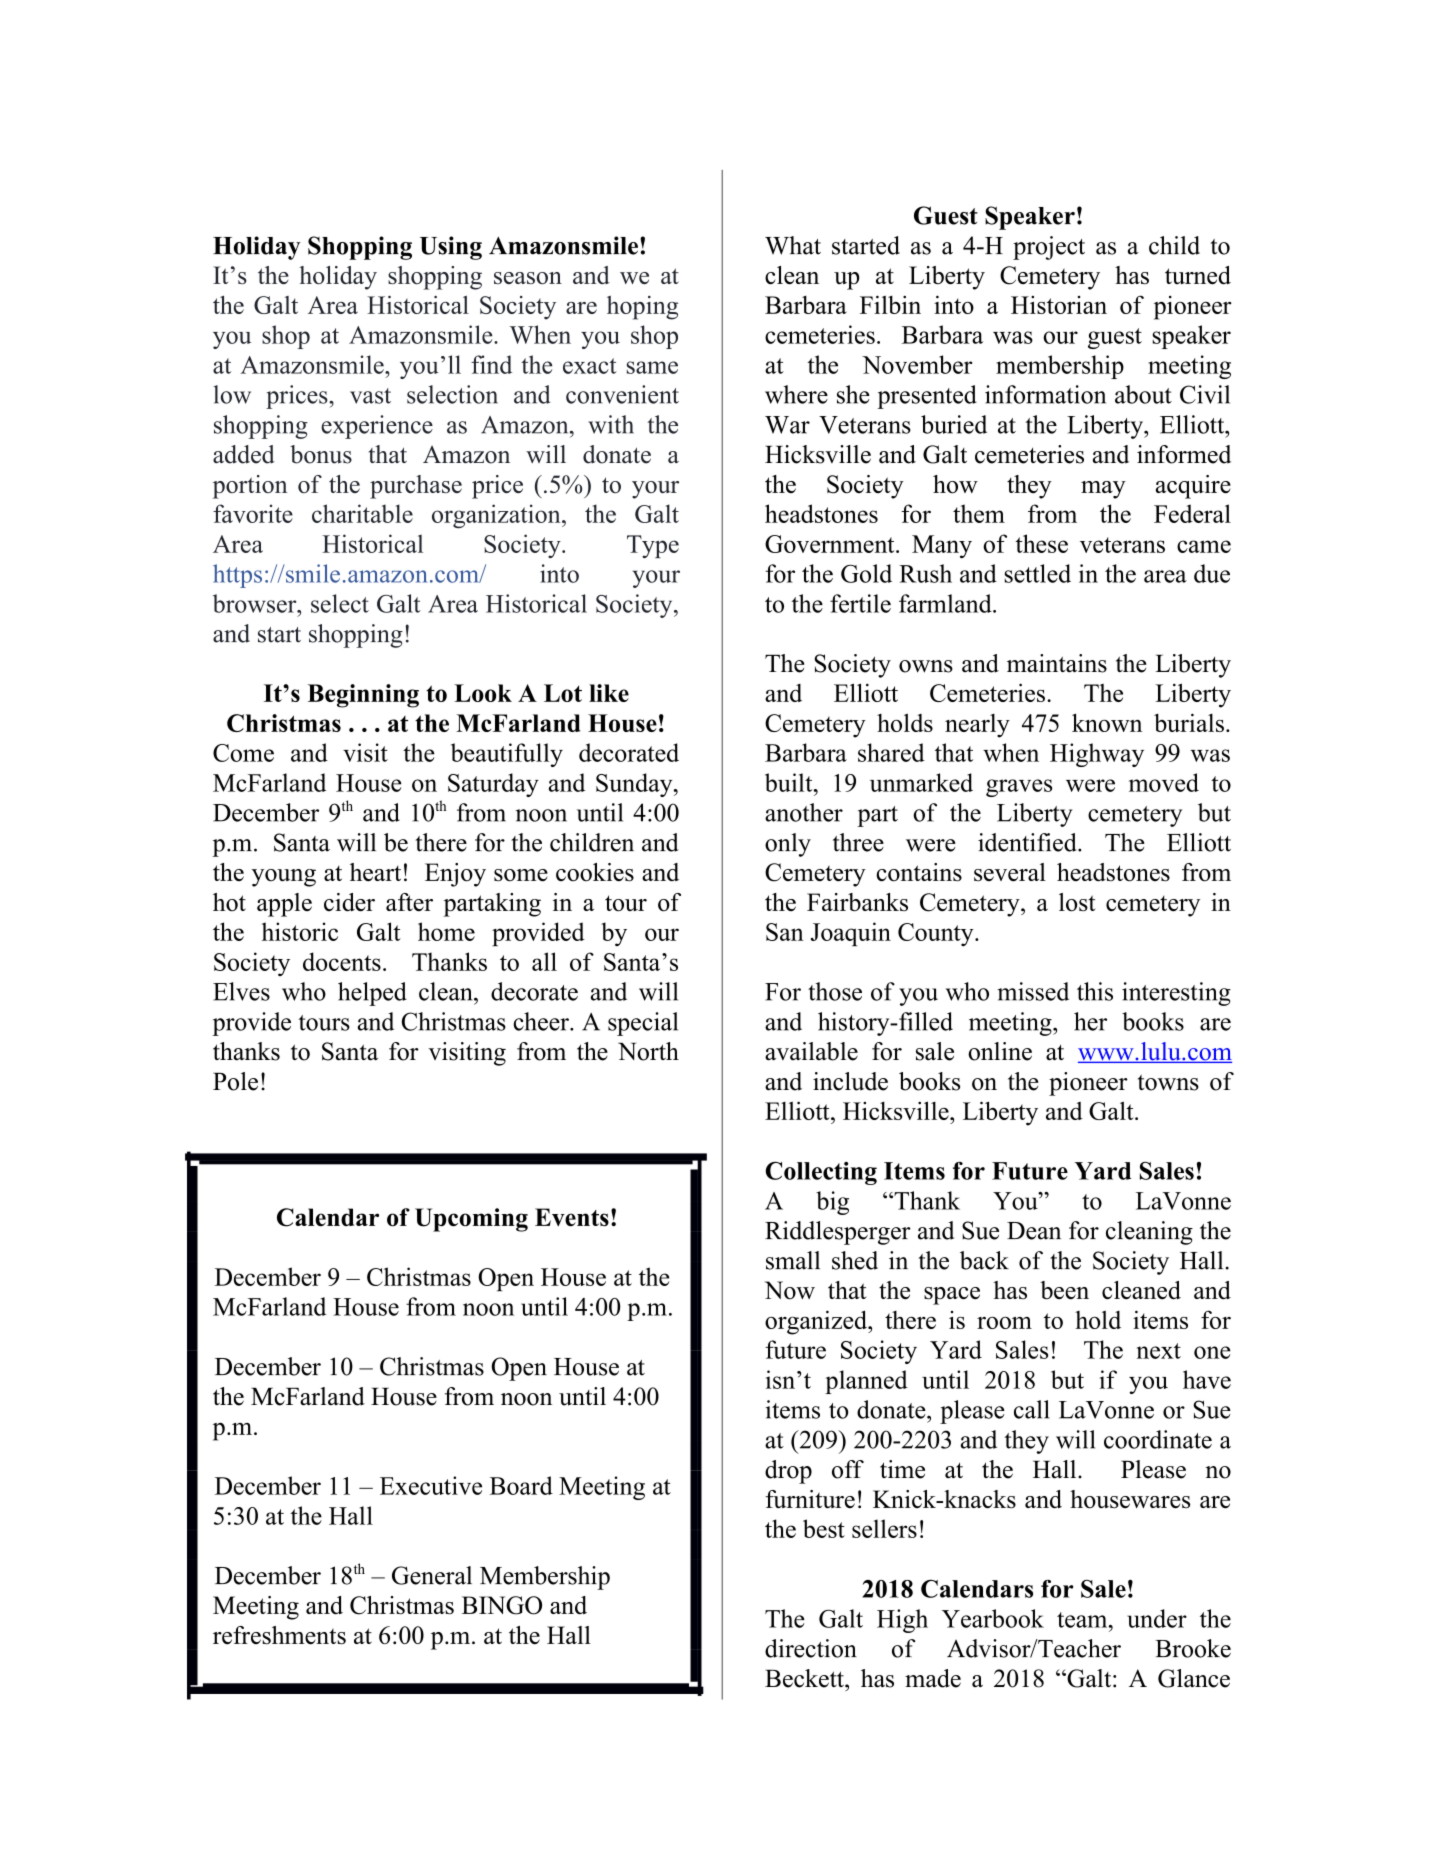 The height and width of the image is (1869, 1444). What do you see at coordinates (256, 603) in the image?
I see `browser` at bounding box center [256, 603].
